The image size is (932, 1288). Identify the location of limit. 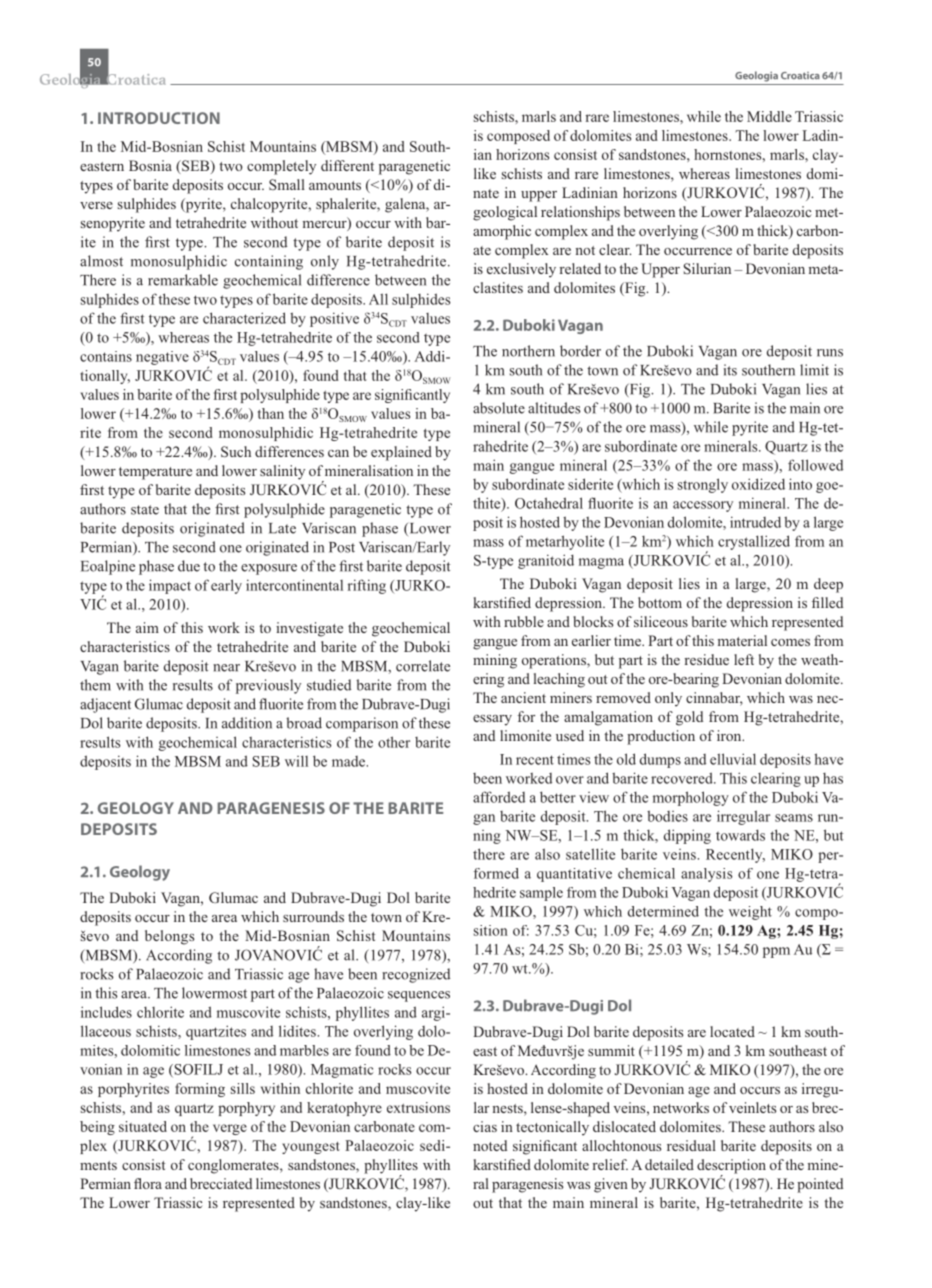
(814, 370).
